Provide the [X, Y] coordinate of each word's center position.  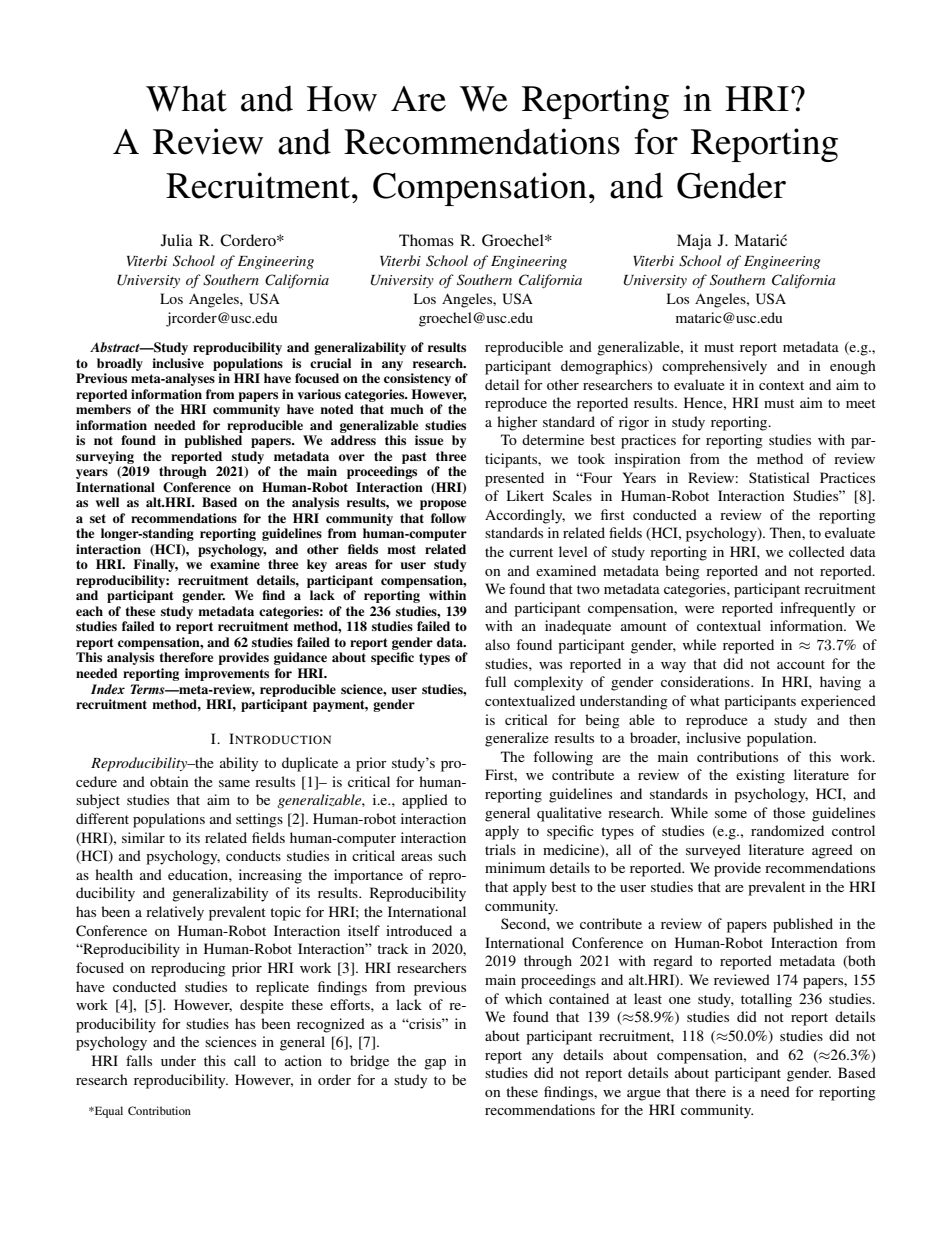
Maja [694, 242]
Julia [177, 240]
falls [139, 1060]
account [801, 664]
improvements [227, 674]
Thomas [426, 240]
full [495, 681]
